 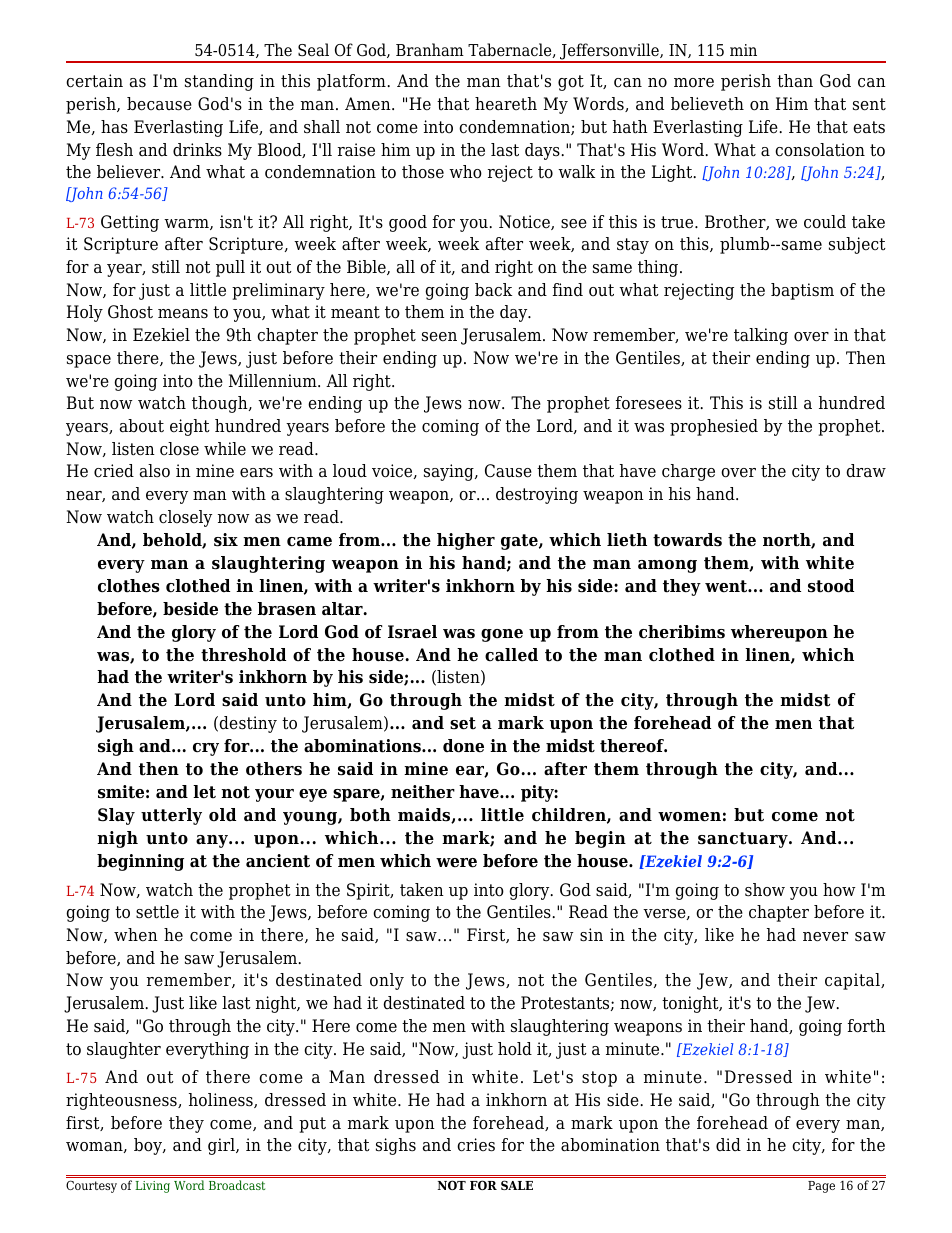 What do you see at coordinates (502, 635) in the page?
I see `gone` at bounding box center [502, 635].
